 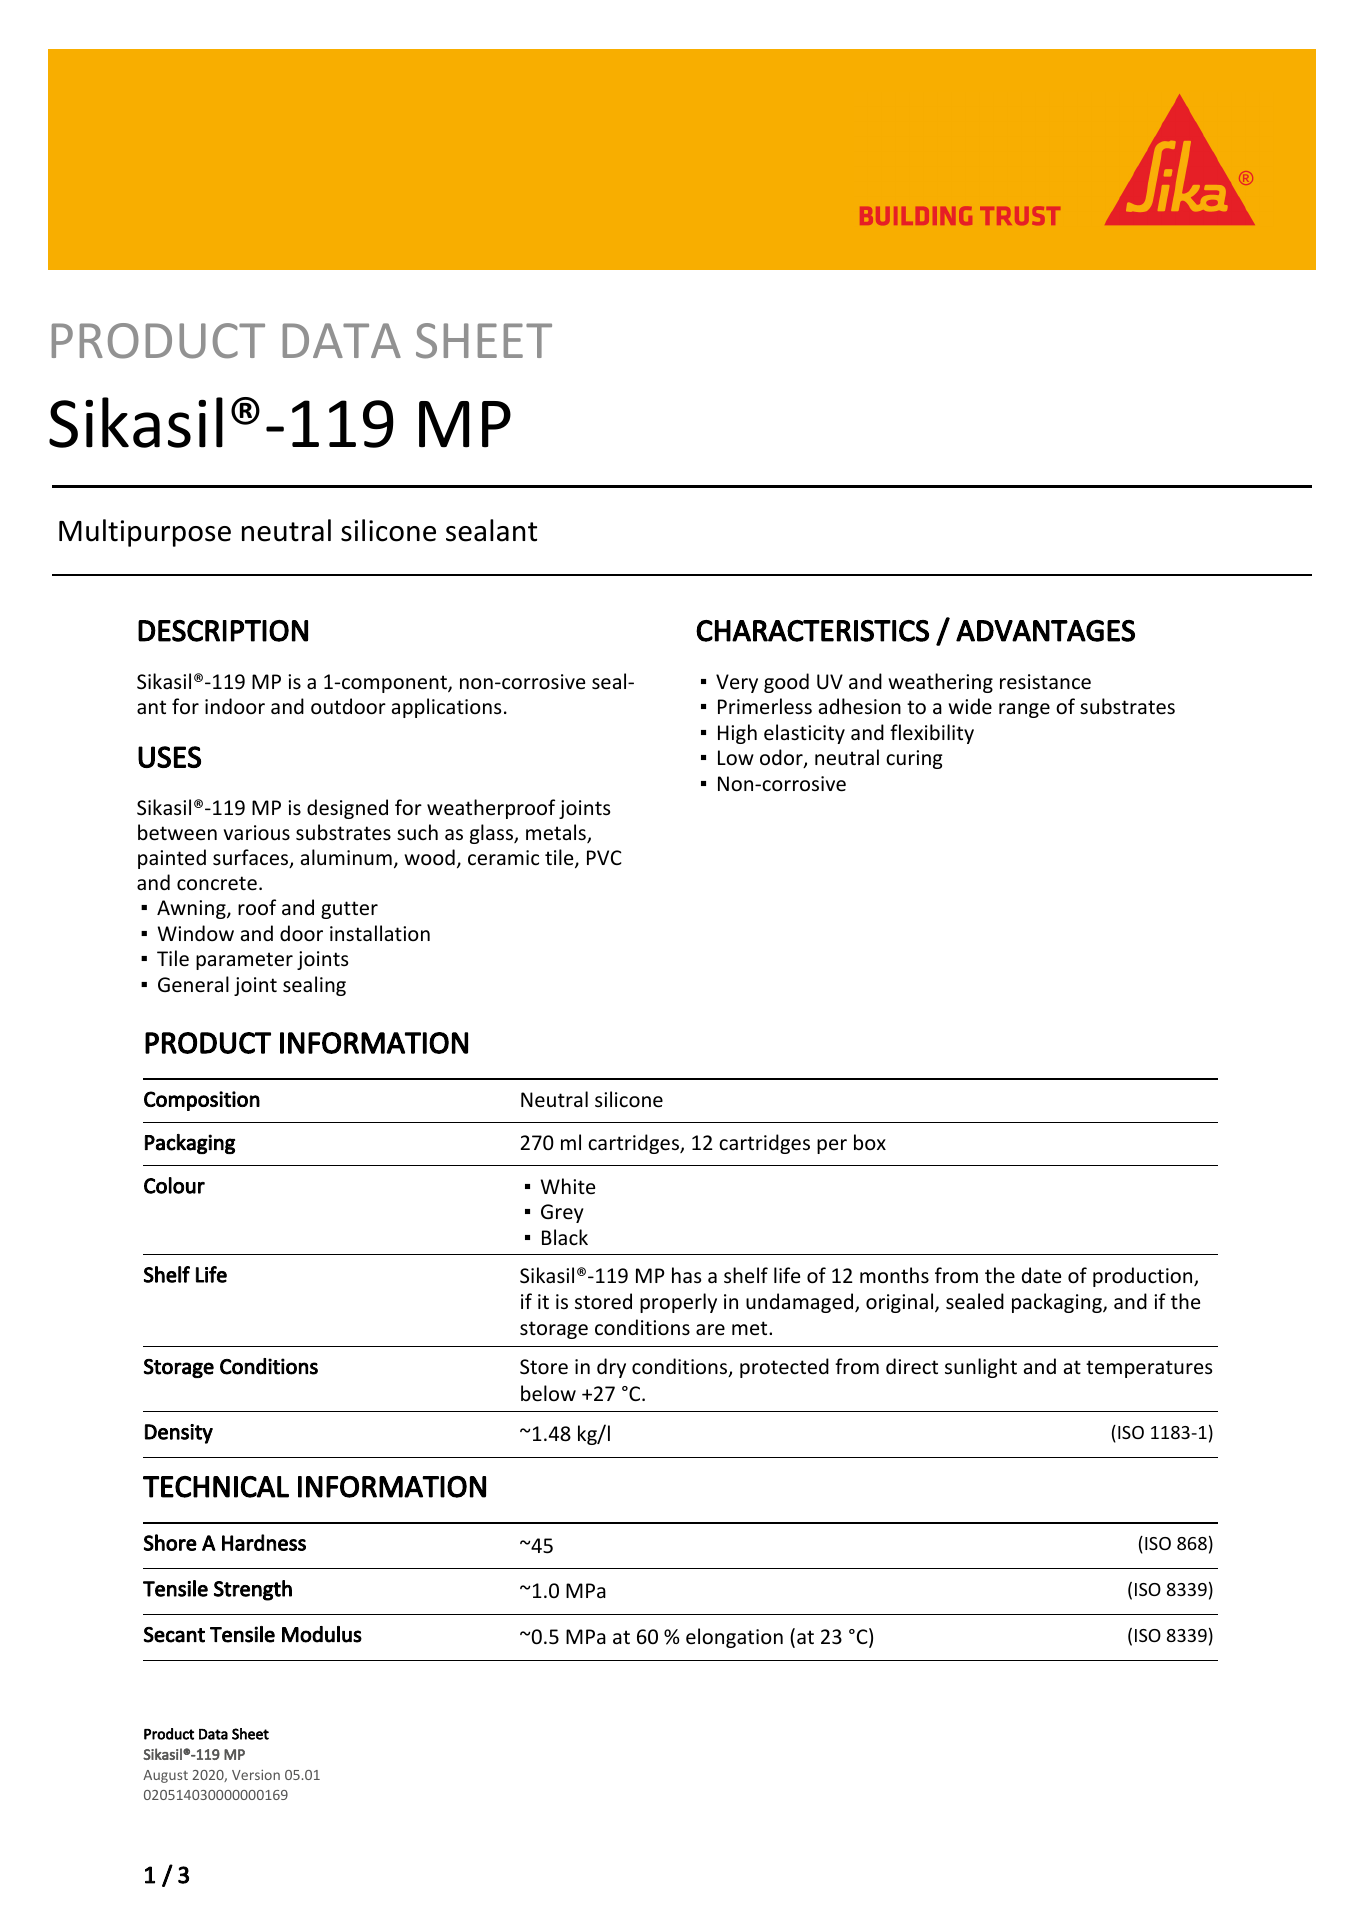 I want to click on box, so click(x=870, y=1142).
